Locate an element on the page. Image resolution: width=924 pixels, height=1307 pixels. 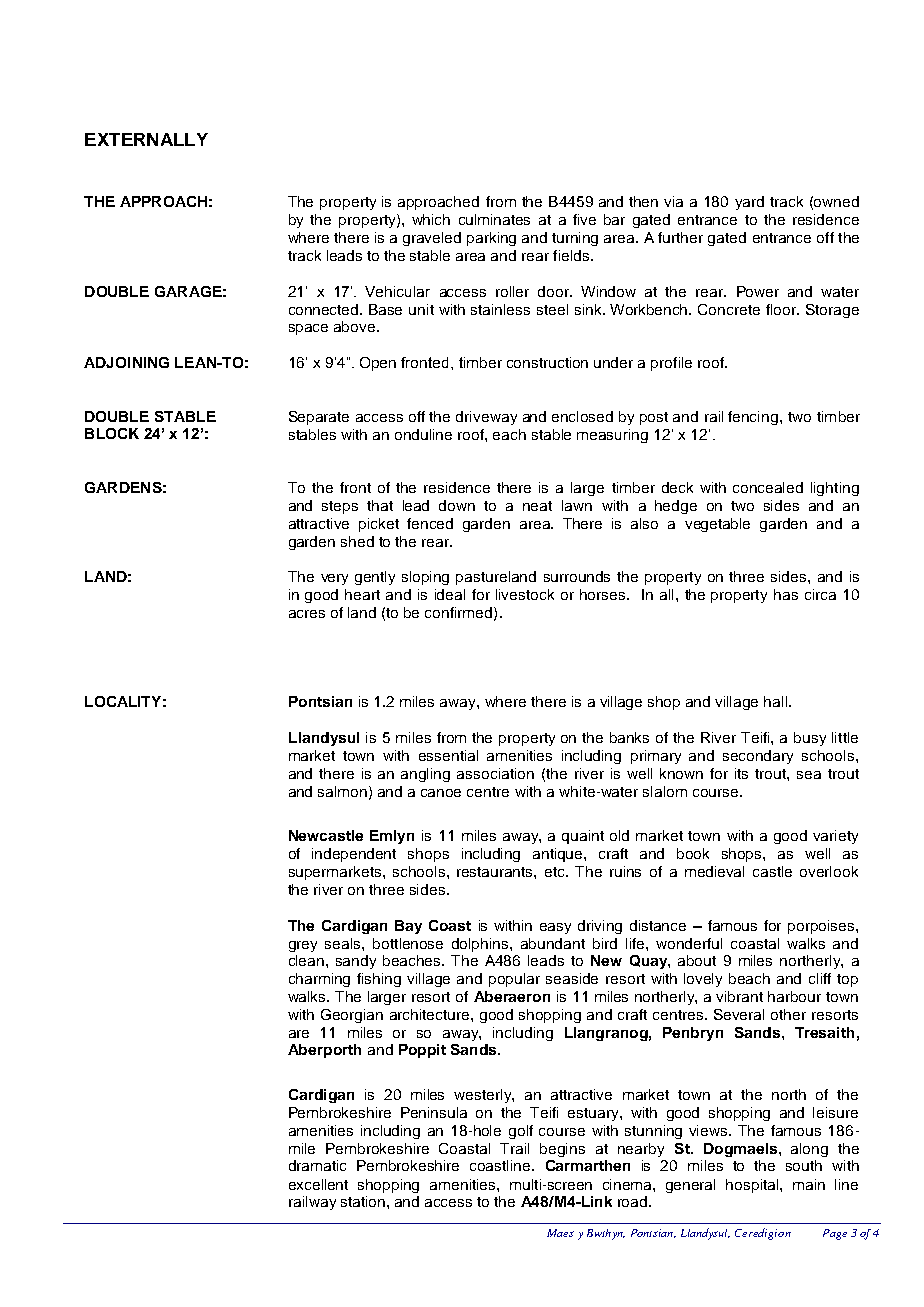
driveway is located at coordinates (486, 418).
